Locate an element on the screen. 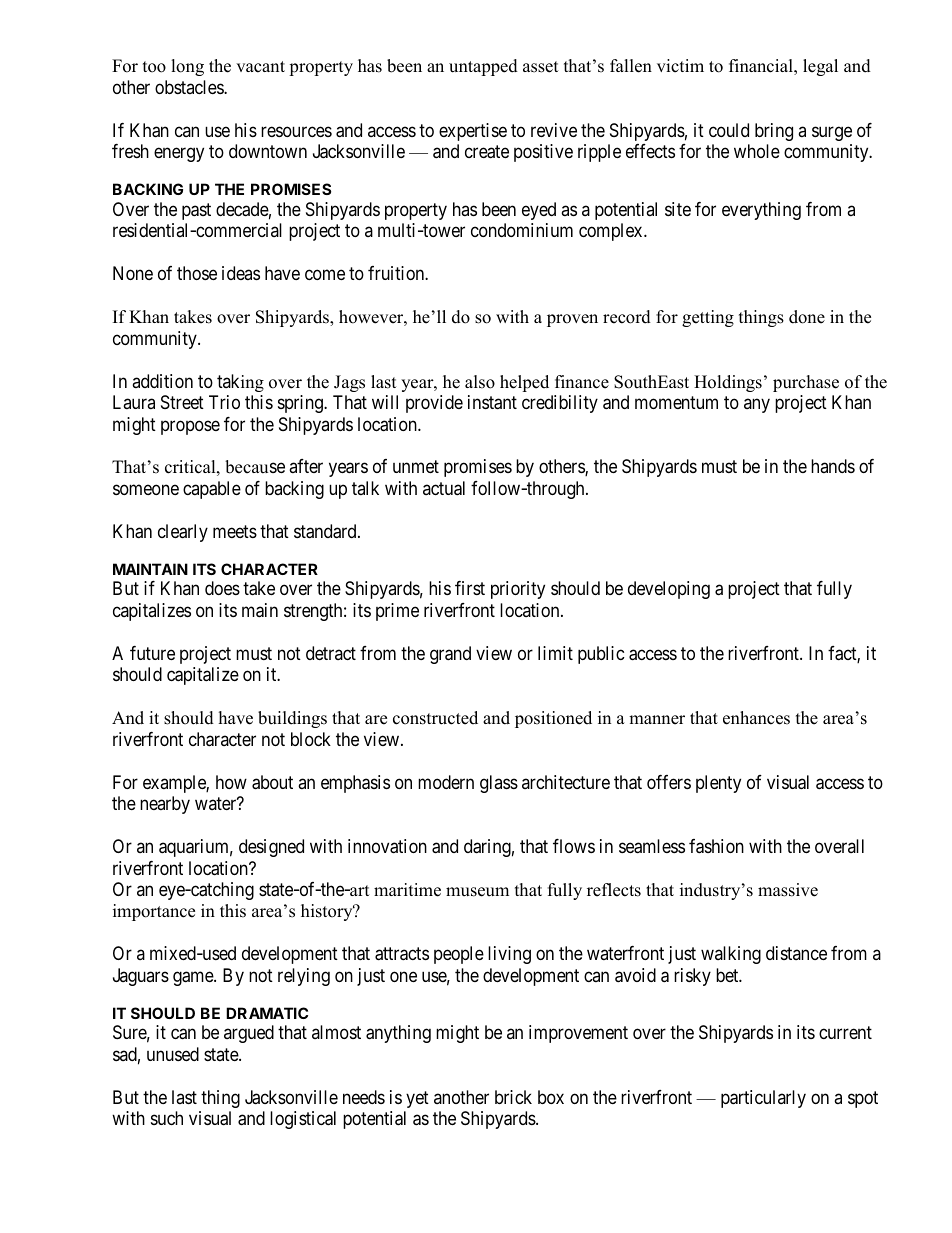 The image size is (952, 1233). untapped is located at coordinates (483, 67).
